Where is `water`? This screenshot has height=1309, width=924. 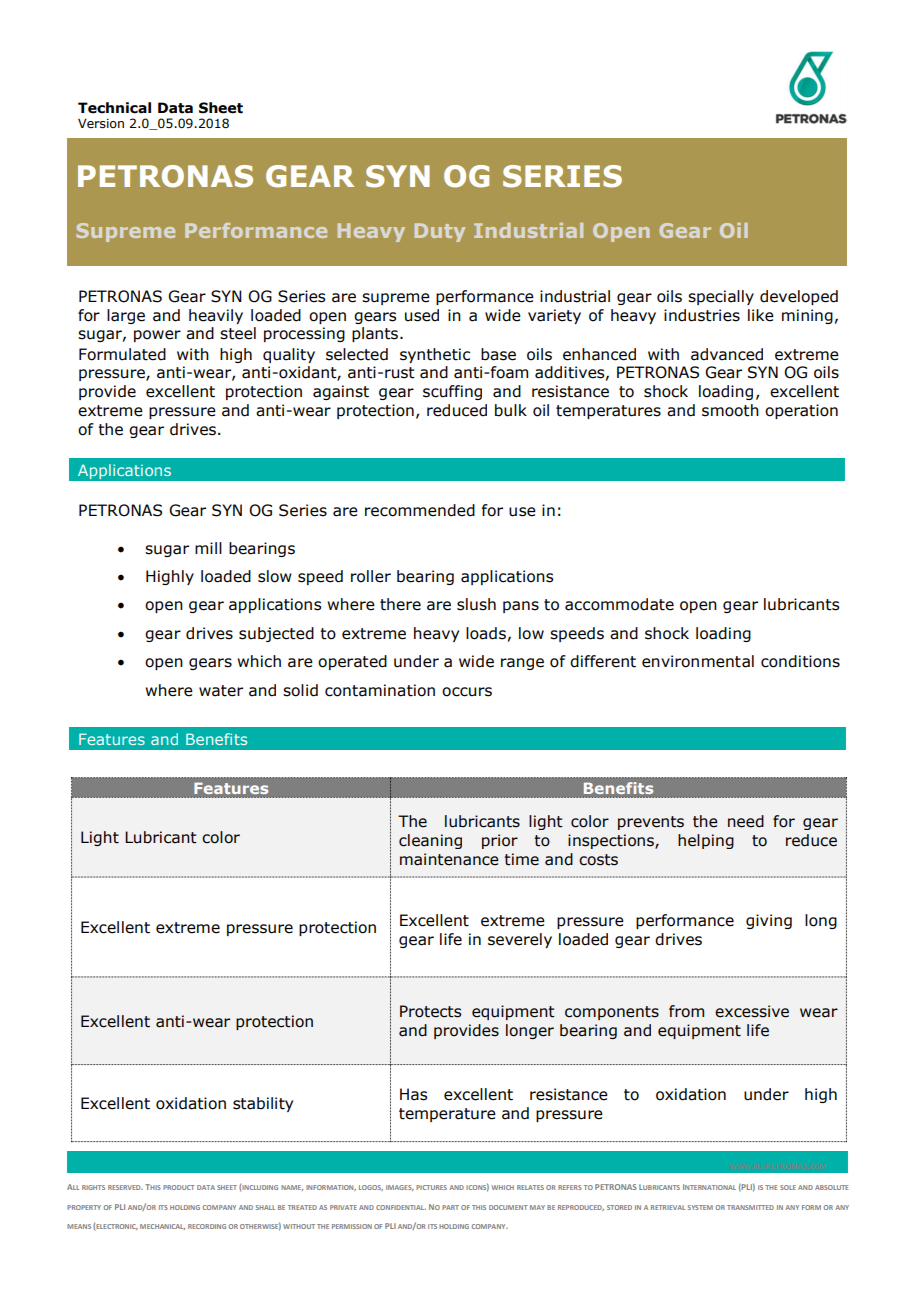
water is located at coordinates (221, 691).
